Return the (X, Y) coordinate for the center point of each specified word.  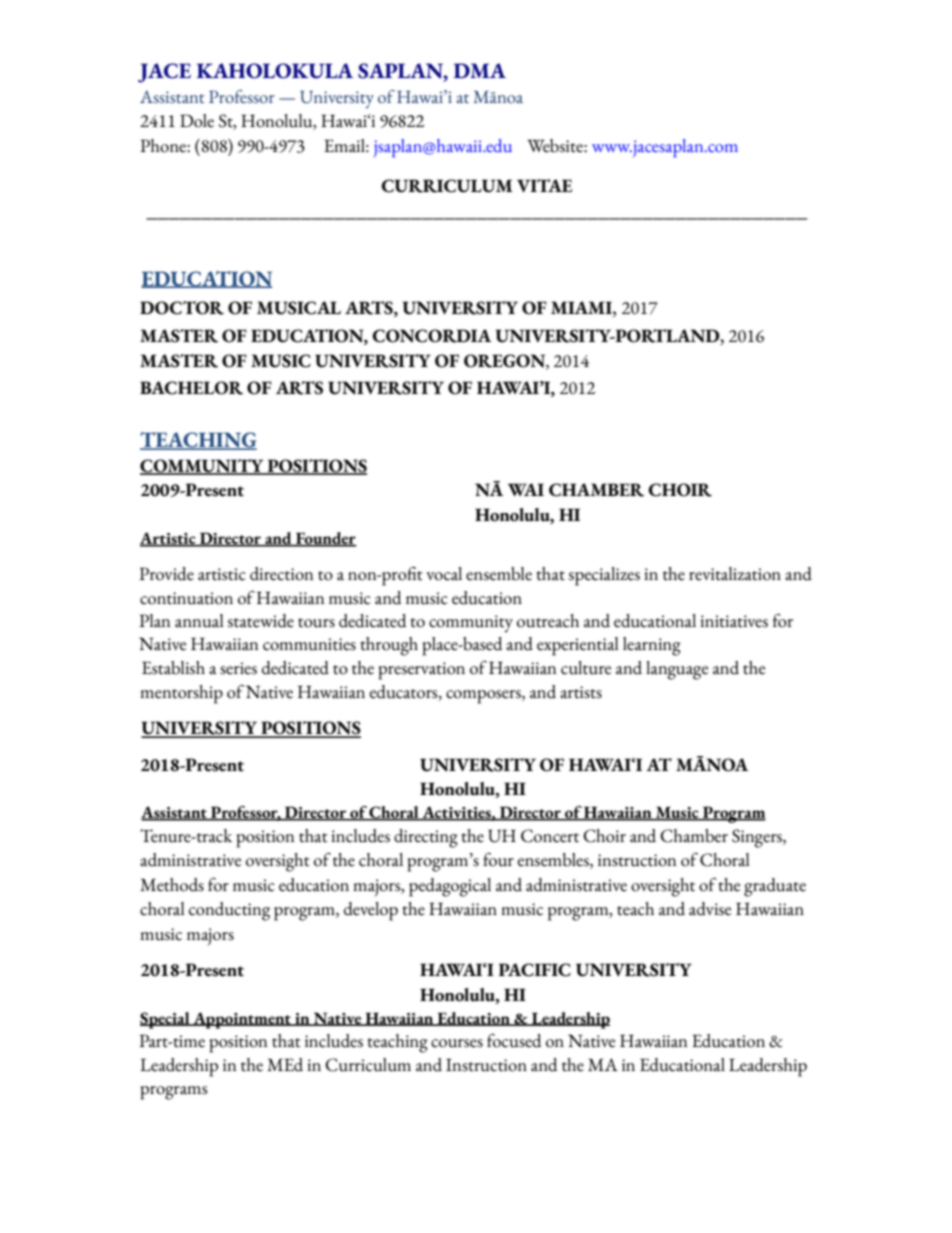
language (677, 670)
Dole (197, 121)
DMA (480, 70)
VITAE (544, 185)
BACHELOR (191, 388)
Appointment (242, 1020)
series (238, 668)
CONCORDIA (431, 336)
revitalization (735, 574)
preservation (421, 671)
